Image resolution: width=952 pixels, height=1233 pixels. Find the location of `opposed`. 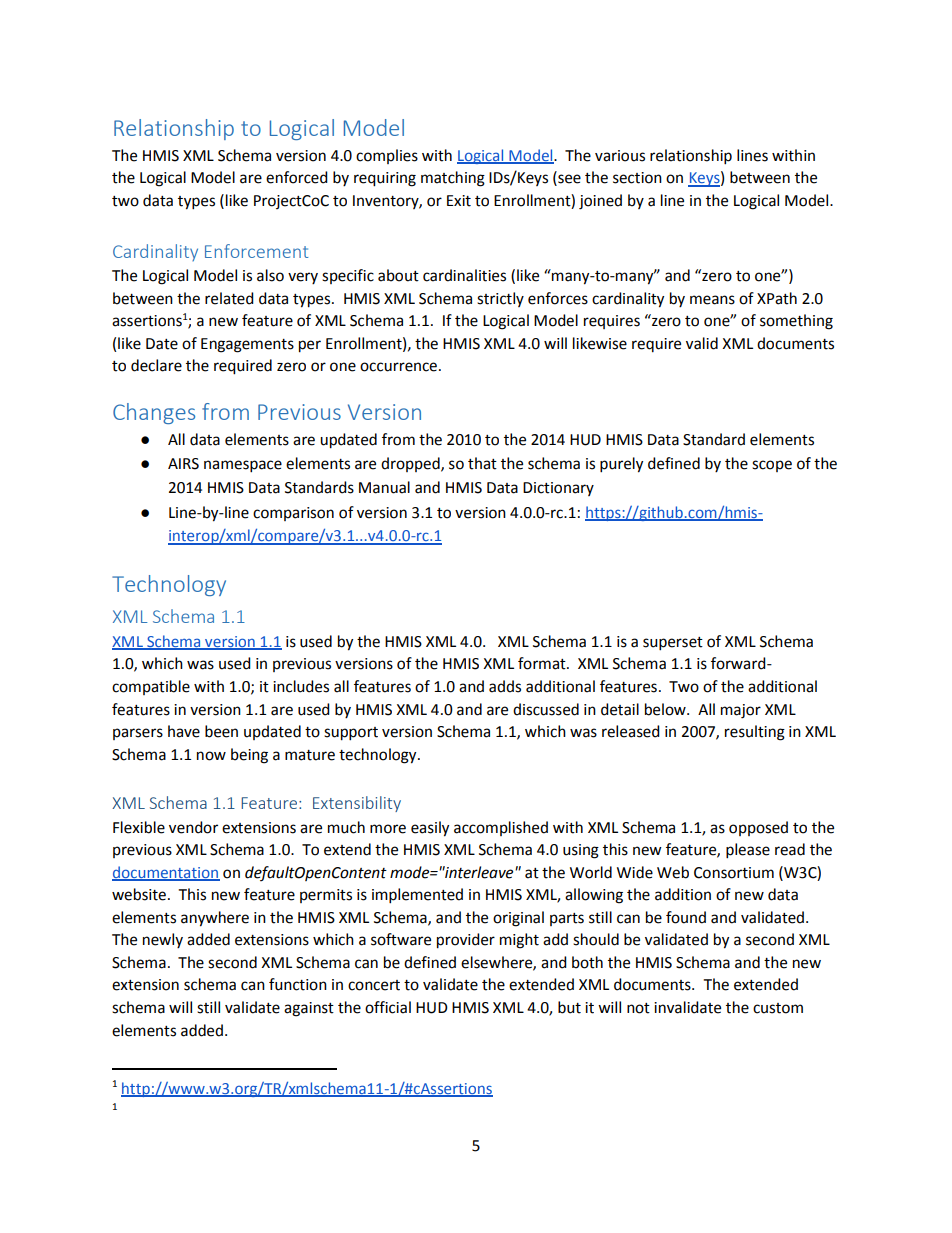

opposed is located at coordinates (758, 828).
